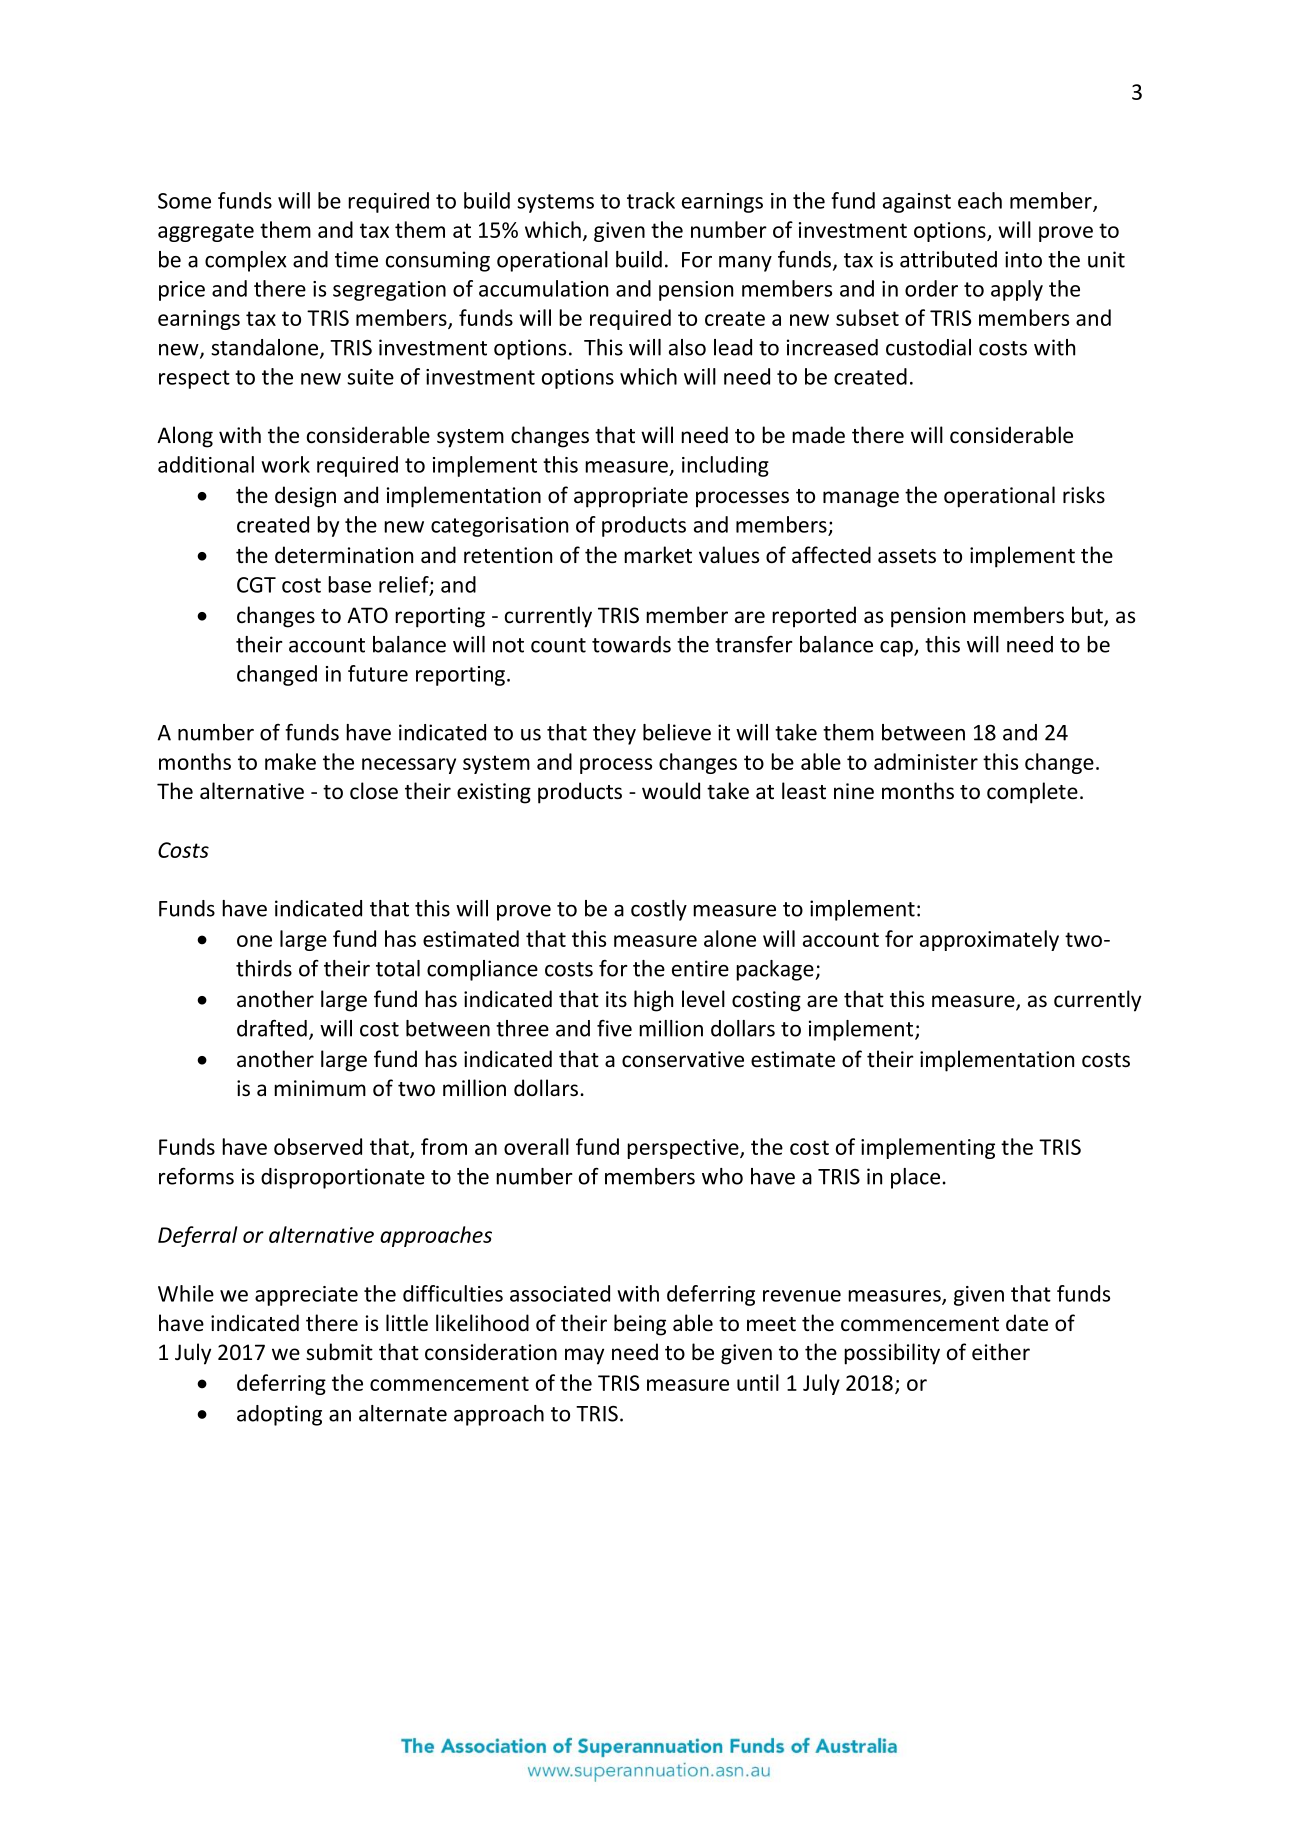 The image size is (1300, 1839). What do you see at coordinates (584, 1356) in the page?
I see `may` at bounding box center [584, 1356].
